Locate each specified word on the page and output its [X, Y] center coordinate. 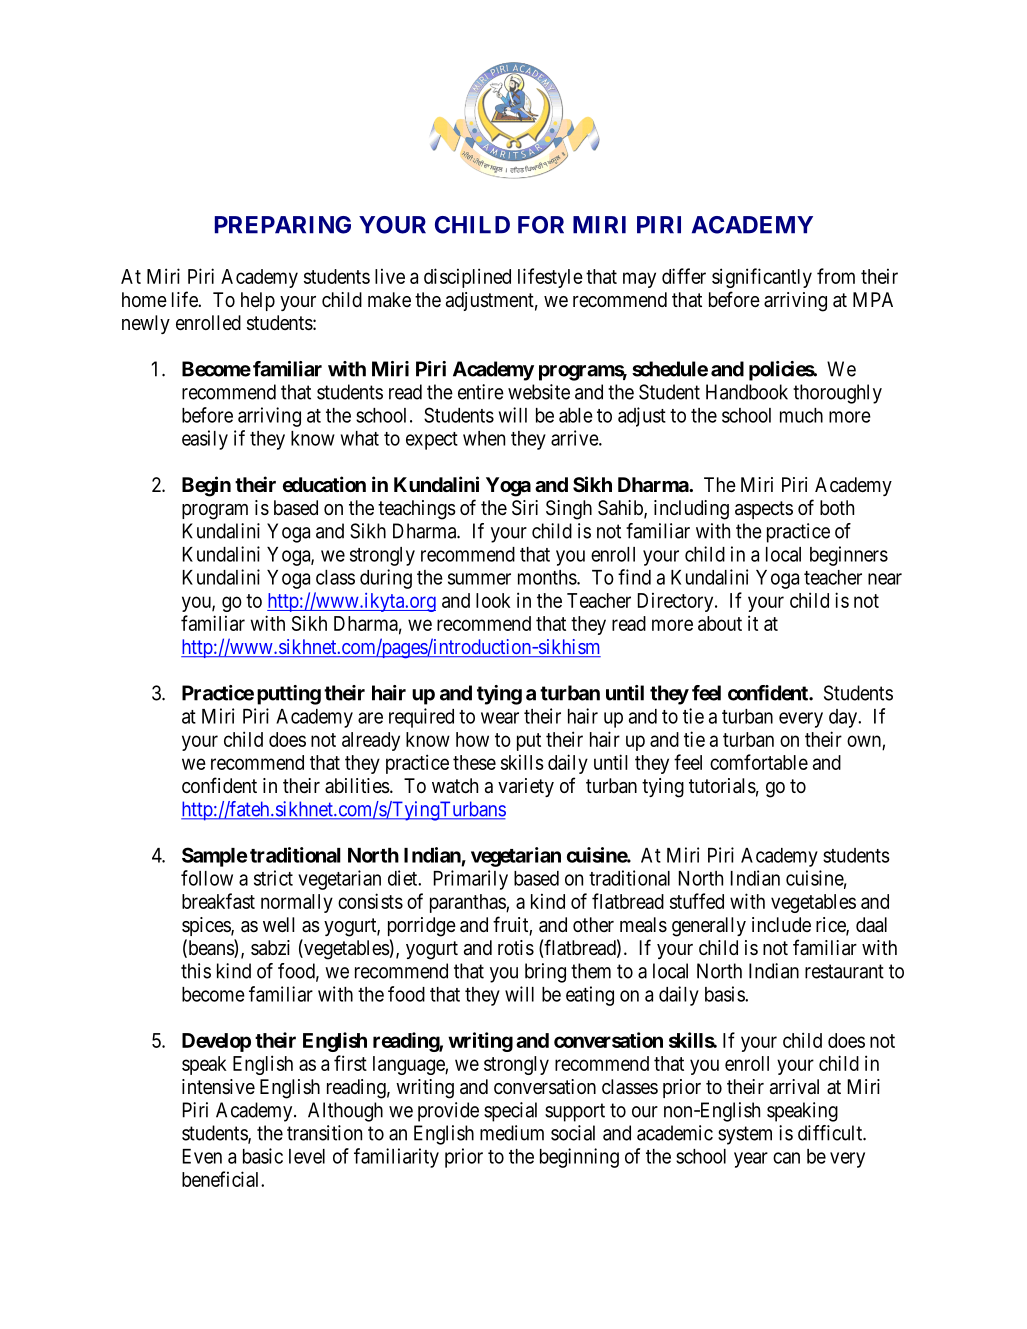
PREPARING [283, 225]
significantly [762, 278]
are [370, 718]
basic [263, 1156]
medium [512, 1133]
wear [500, 718]
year [751, 1160]
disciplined [467, 278]
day [844, 718]
